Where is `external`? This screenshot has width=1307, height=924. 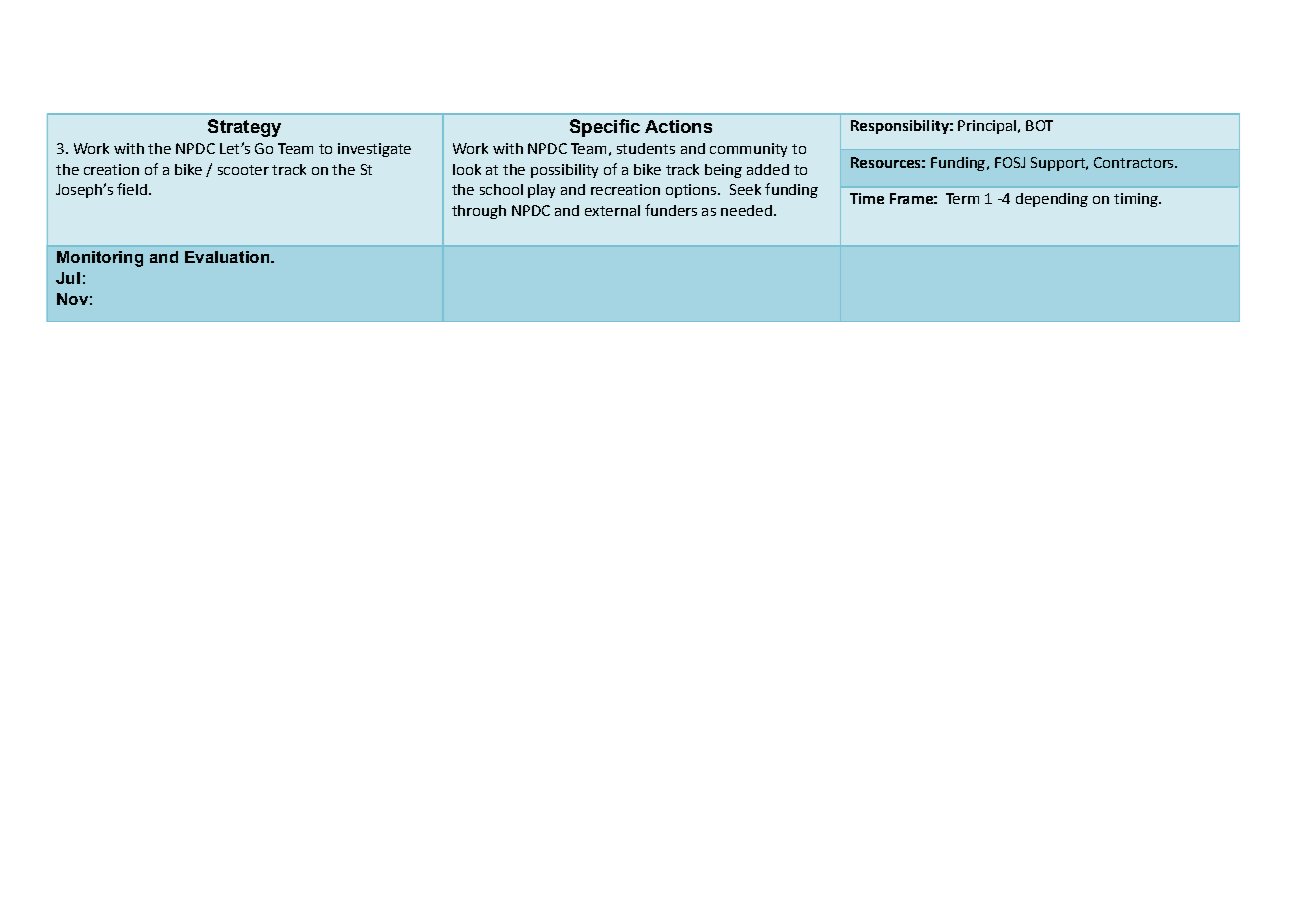 external is located at coordinates (612, 210).
